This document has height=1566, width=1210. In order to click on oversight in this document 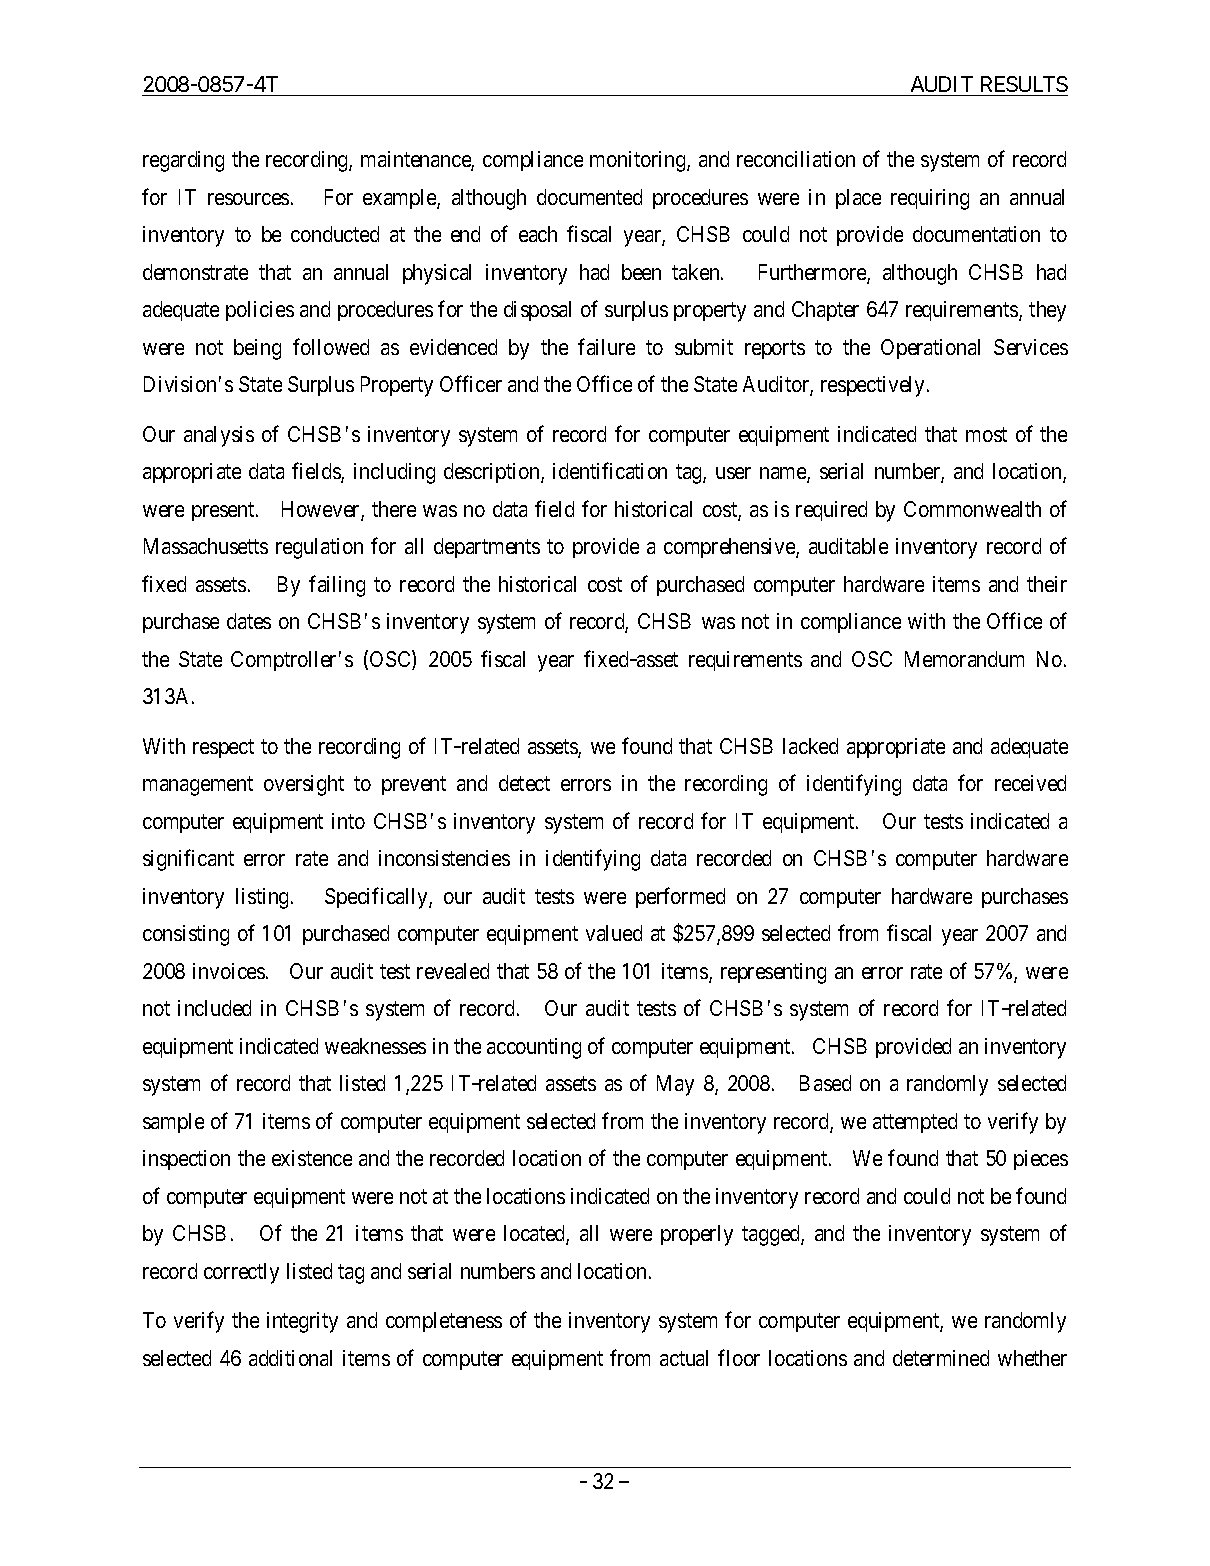, I will do `click(304, 785)`.
